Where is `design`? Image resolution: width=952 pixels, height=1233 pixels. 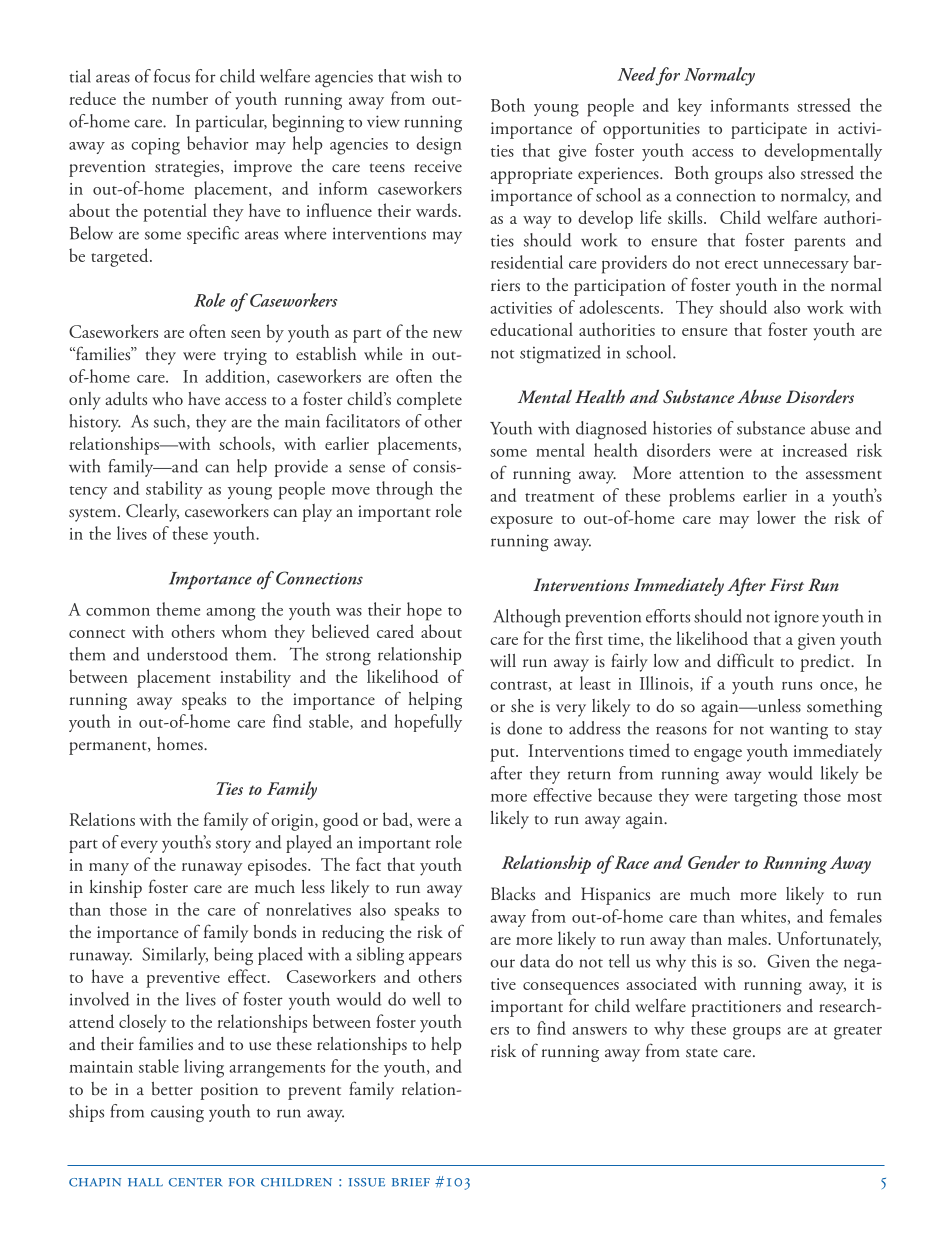
design is located at coordinates (439, 145).
